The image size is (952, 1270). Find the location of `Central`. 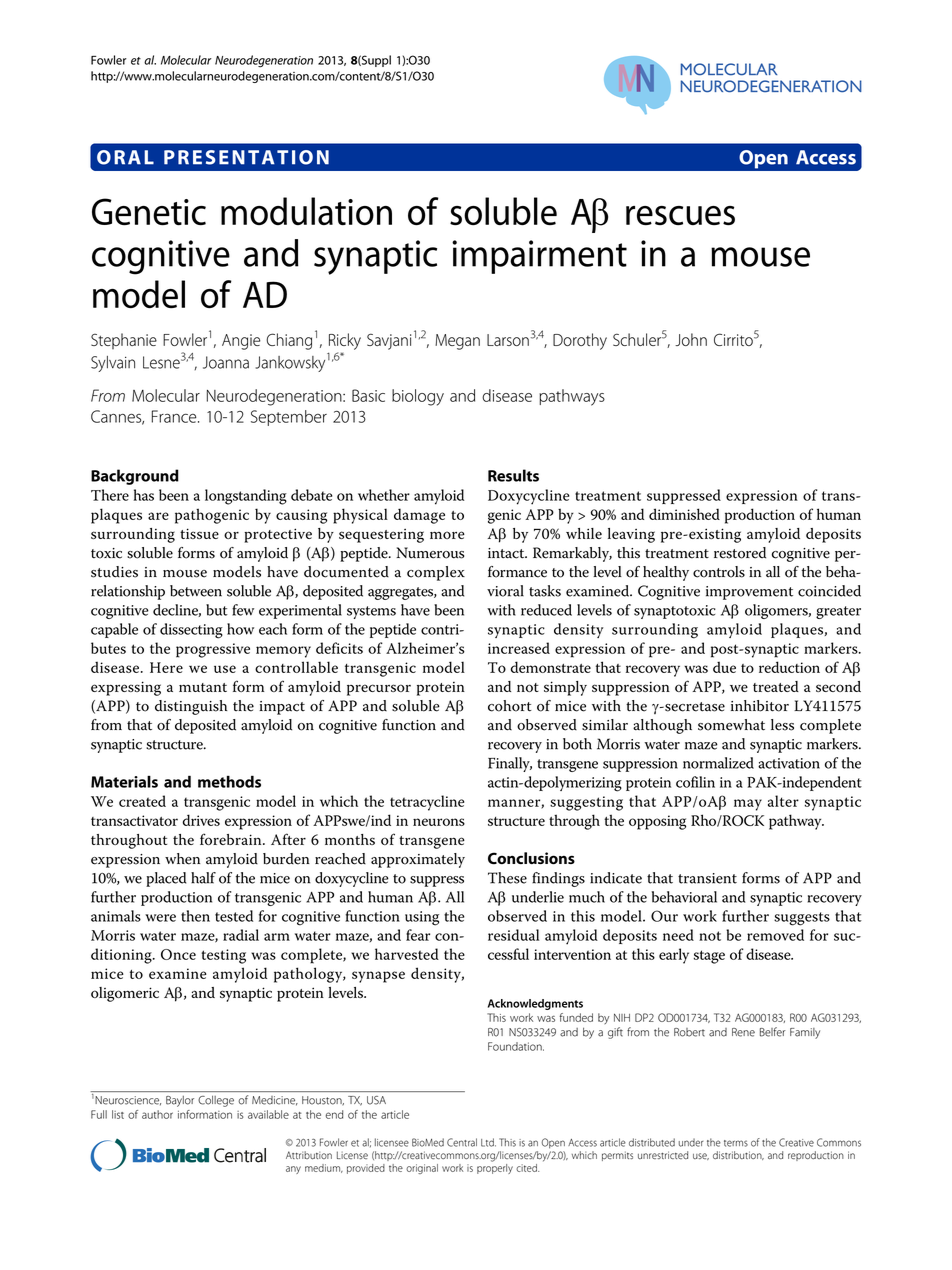

Central is located at coordinates (462, 1142).
